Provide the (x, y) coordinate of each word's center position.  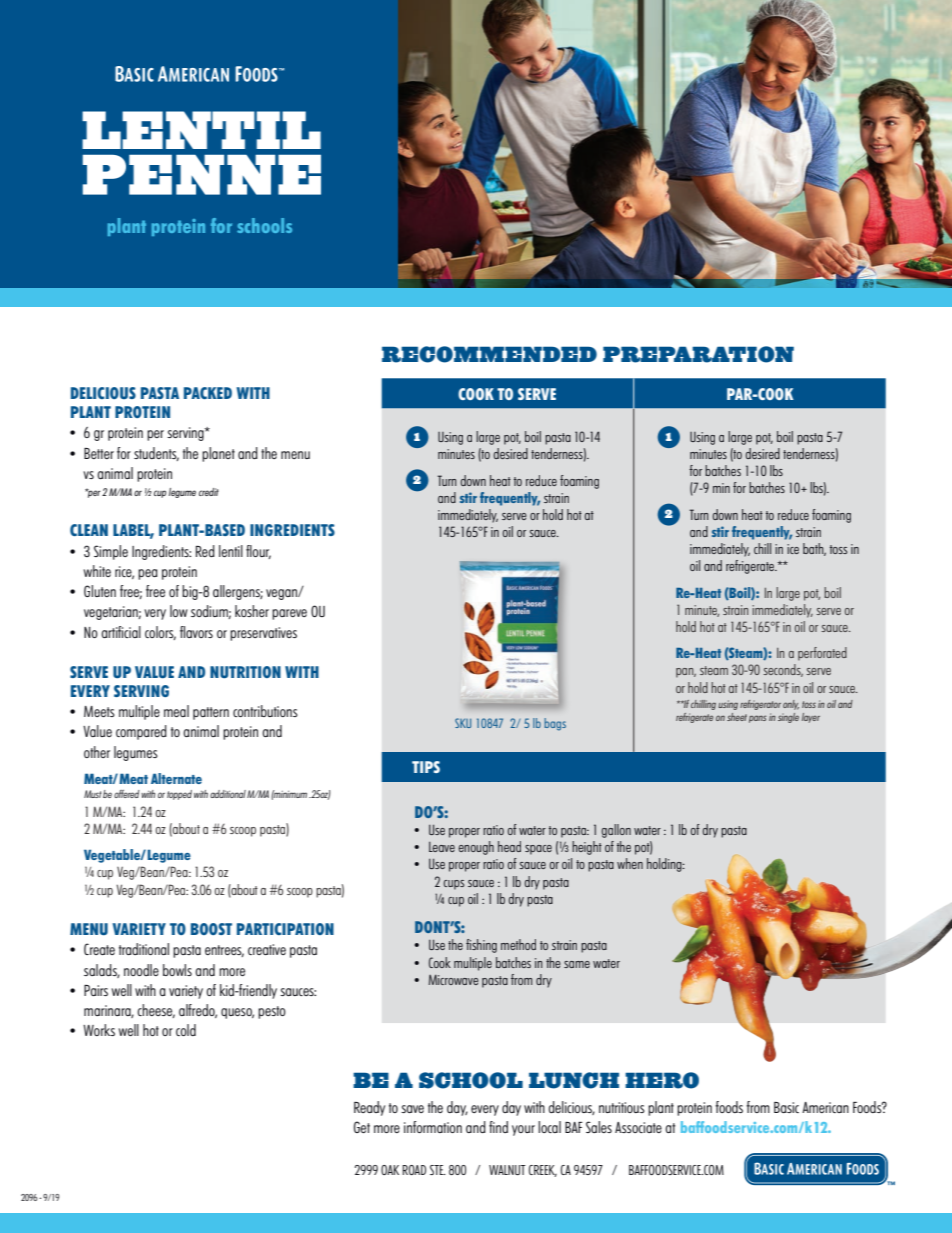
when (630, 863)
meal (176, 711)
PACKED (208, 393)
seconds (783, 670)
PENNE (202, 175)
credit (209, 492)
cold (186, 1030)
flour (258, 552)
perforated (822, 654)
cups (453, 885)
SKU (463, 723)
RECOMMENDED (489, 354)
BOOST (211, 929)
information (433, 1127)
